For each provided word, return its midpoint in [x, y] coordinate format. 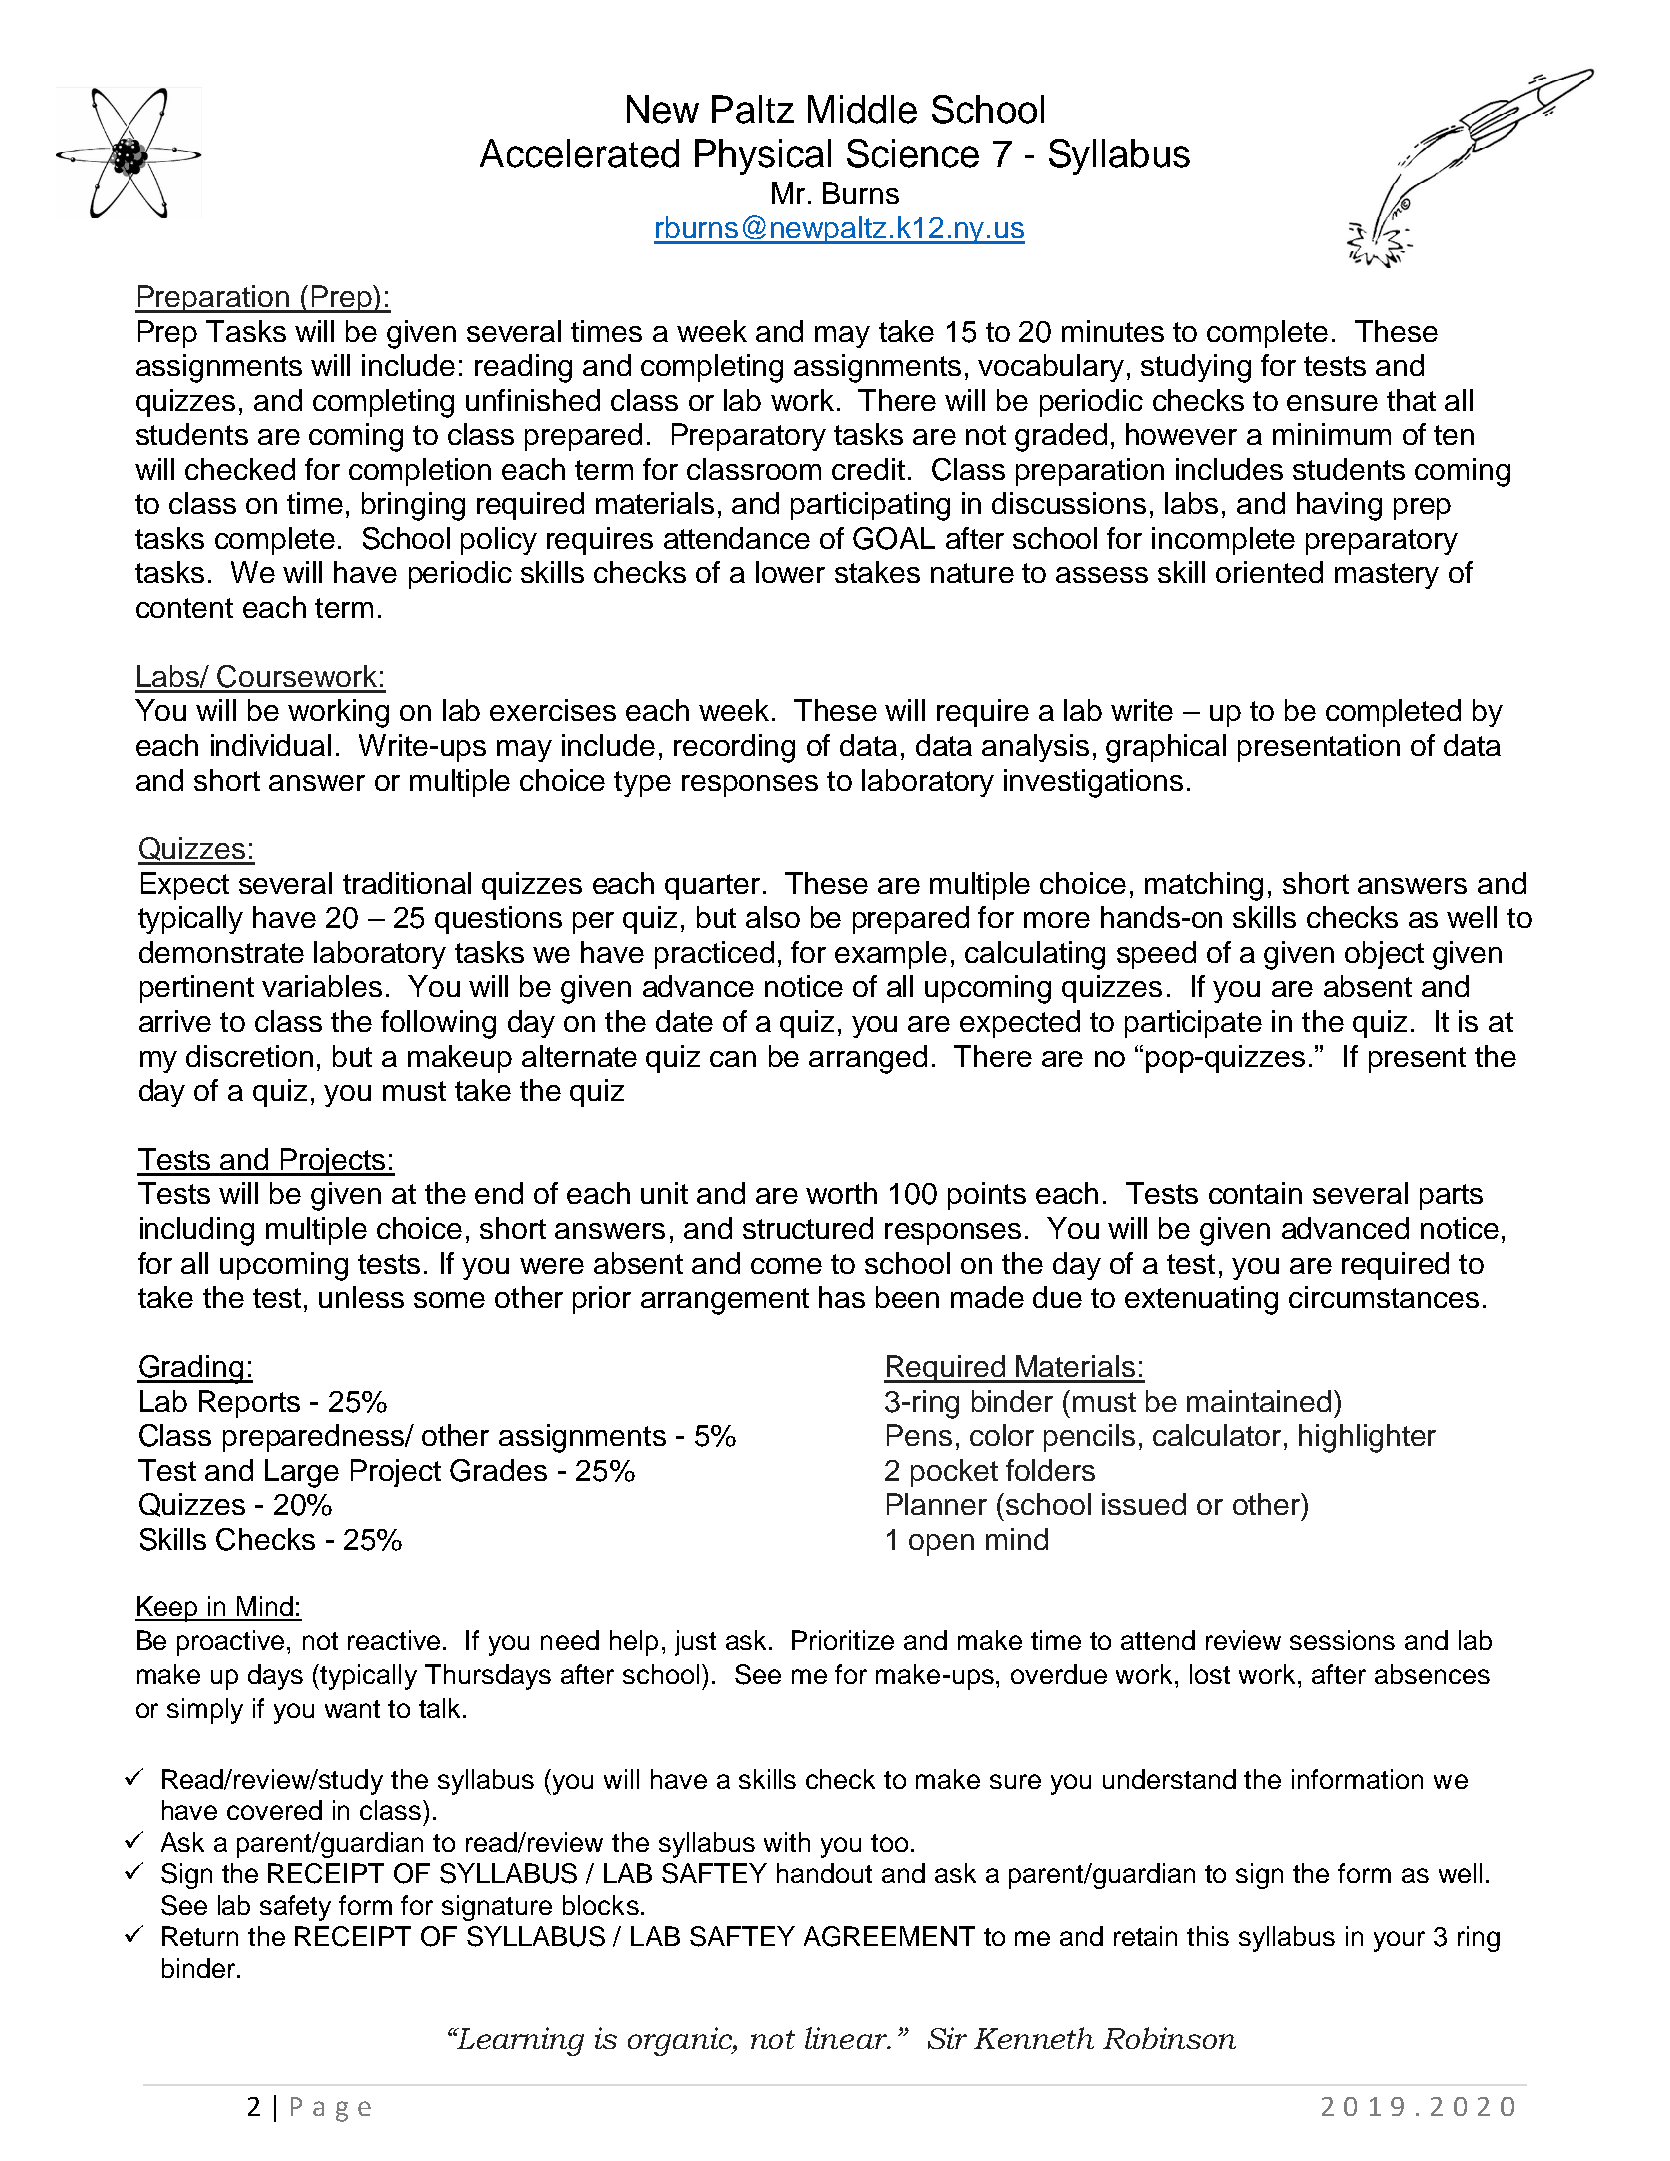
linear [847, 2038]
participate [1193, 1024]
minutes [1113, 331]
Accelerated [579, 153]
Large [302, 1473]
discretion [249, 1056]
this [1208, 1936]
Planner [937, 1504]
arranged [868, 1059]
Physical [763, 157]
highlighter [1367, 1438]
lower [790, 572]
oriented [1269, 572]
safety [295, 1908]
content [184, 608]
